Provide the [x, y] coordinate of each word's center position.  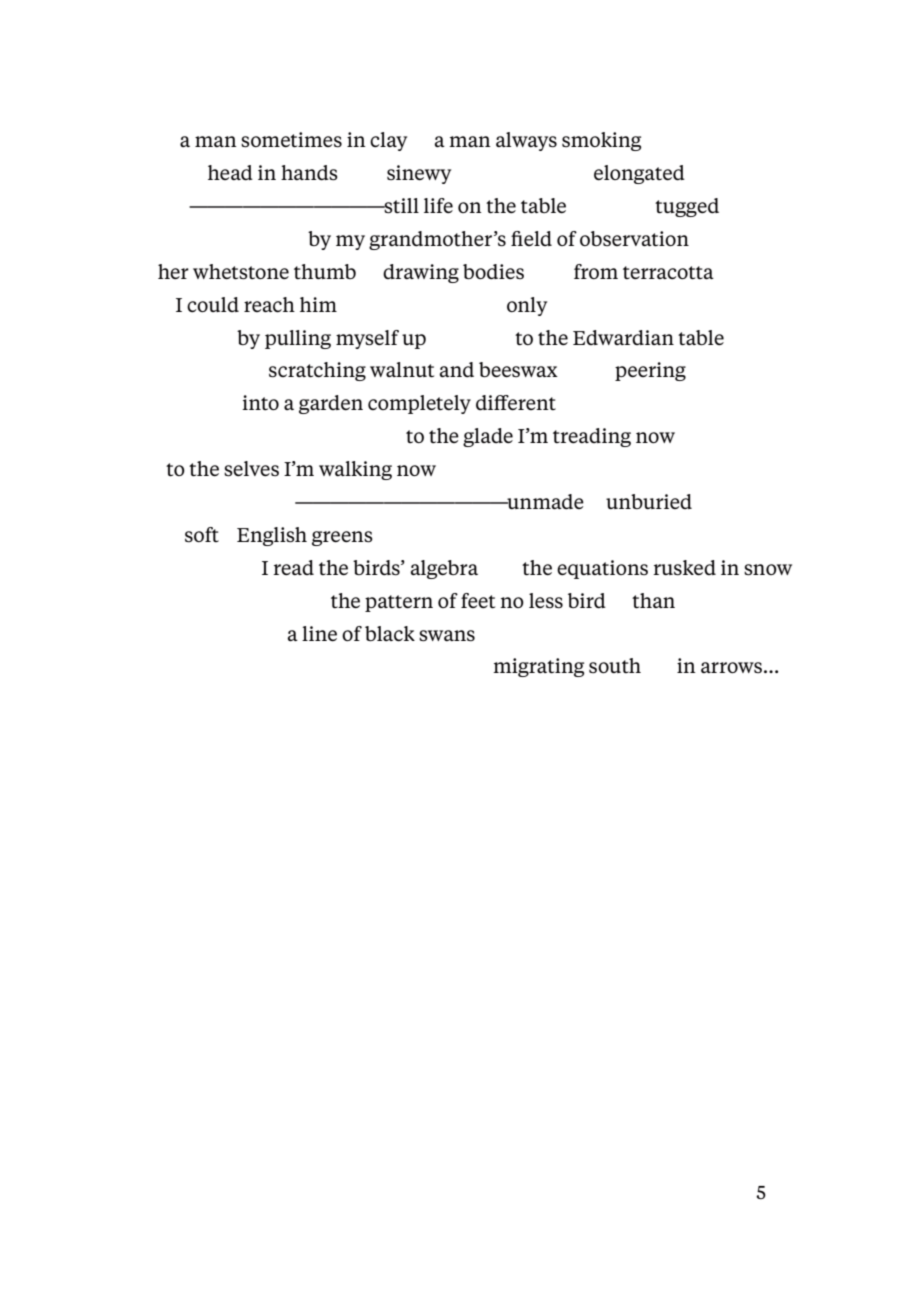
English [272, 536]
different [516, 402]
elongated [639, 174]
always [526, 141]
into [260, 402]
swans [447, 636]
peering [650, 371]
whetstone [241, 272]
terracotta [668, 273]
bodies [493, 272]
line [319, 633]
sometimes [291, 140]
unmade [544, 501]
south [615, 666]
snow [768, 570]
